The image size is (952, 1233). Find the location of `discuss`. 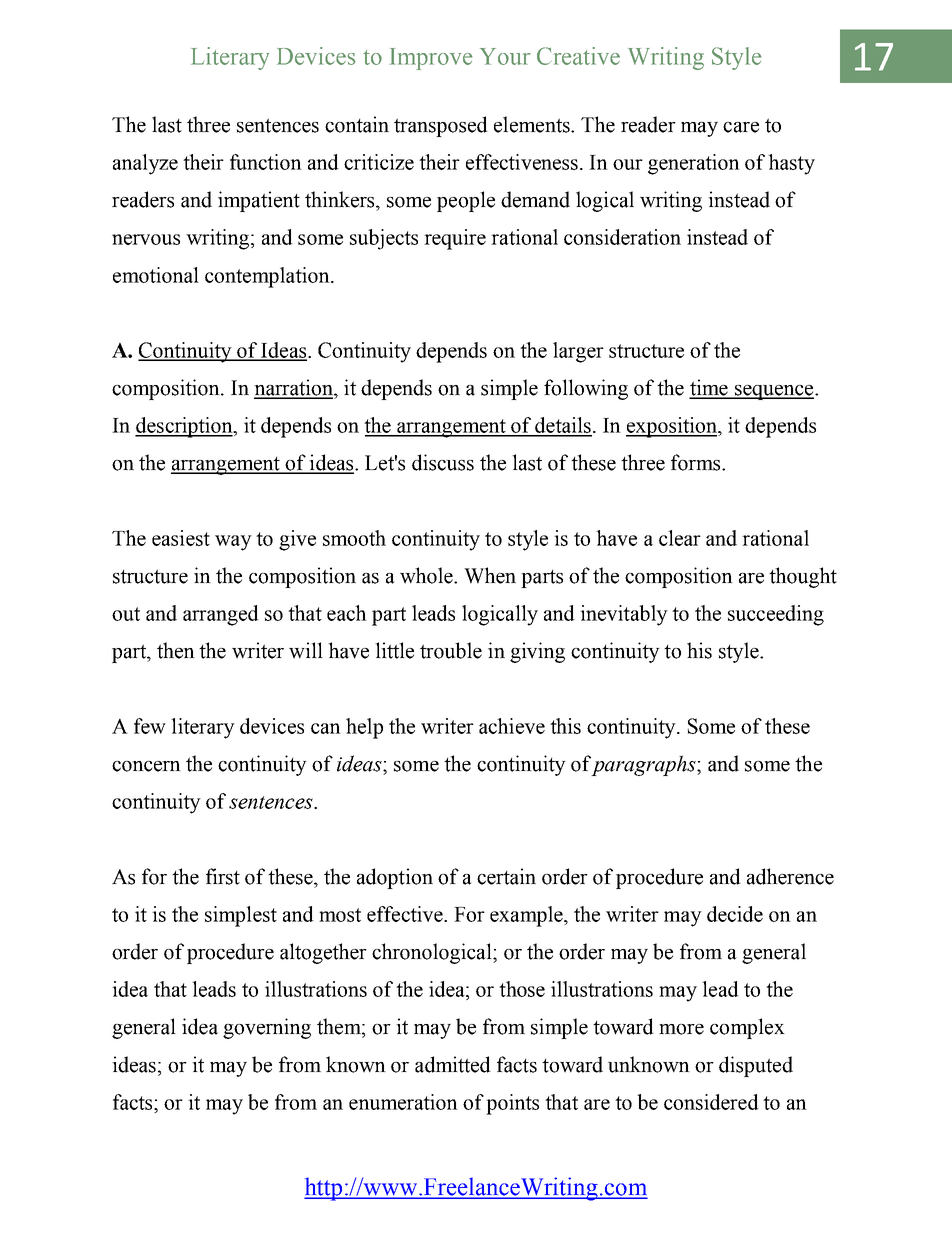

discuss is located at coordinates (443, 462).
